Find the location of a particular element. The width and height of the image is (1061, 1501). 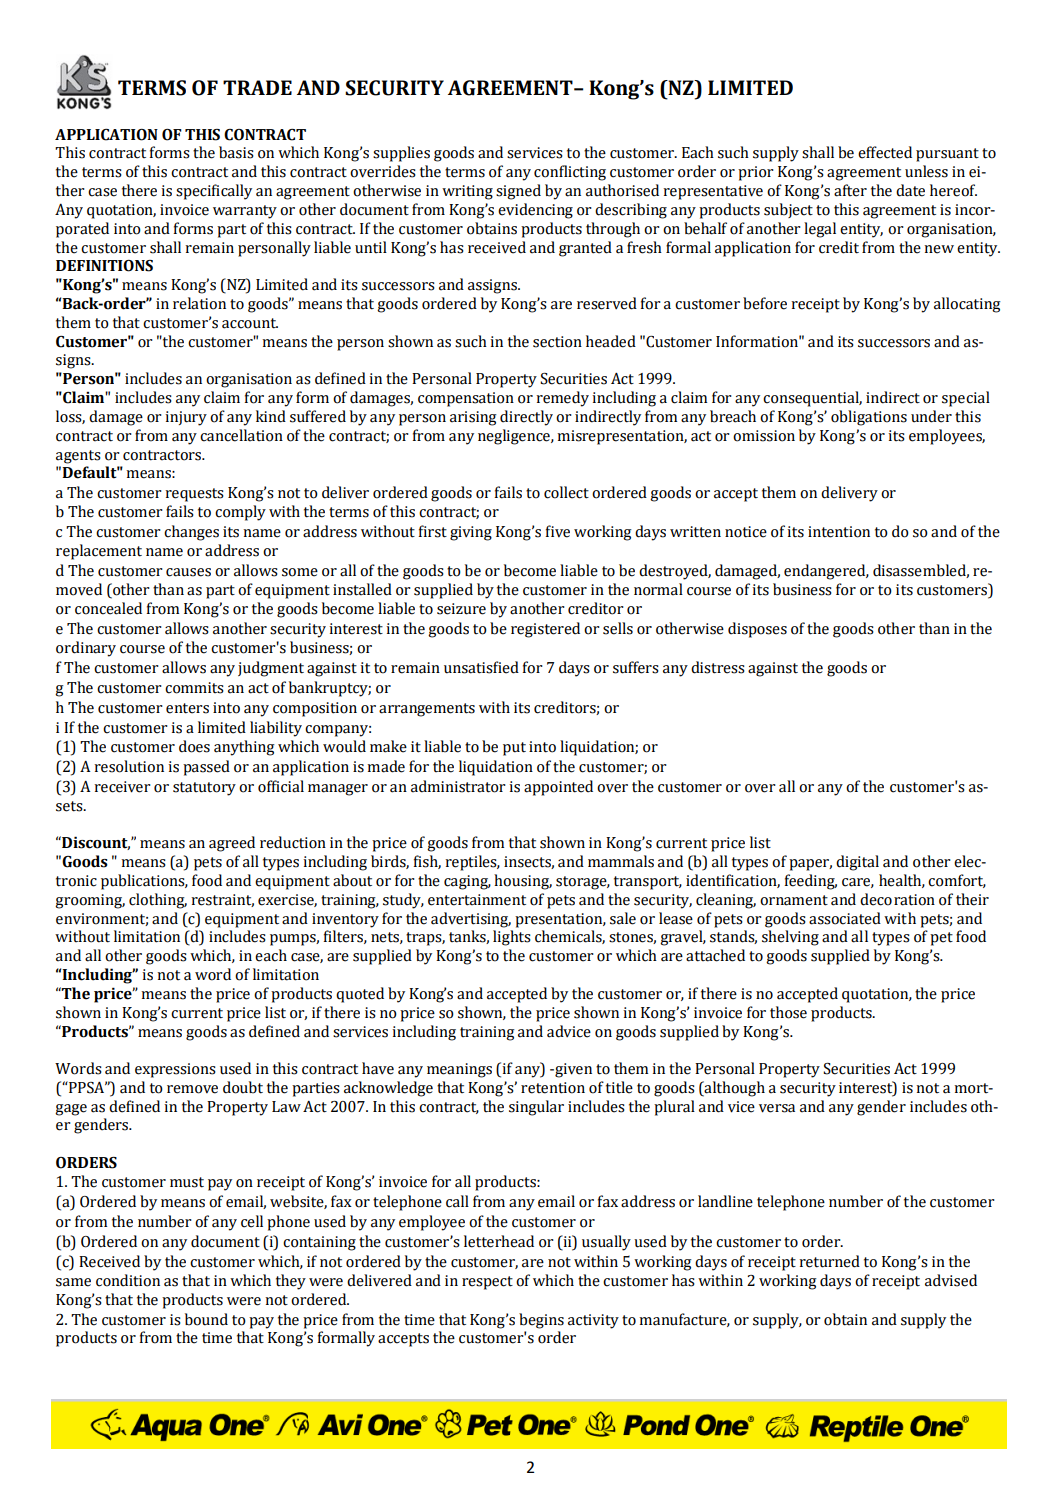

condition is located at coordinates (128, 1280).
